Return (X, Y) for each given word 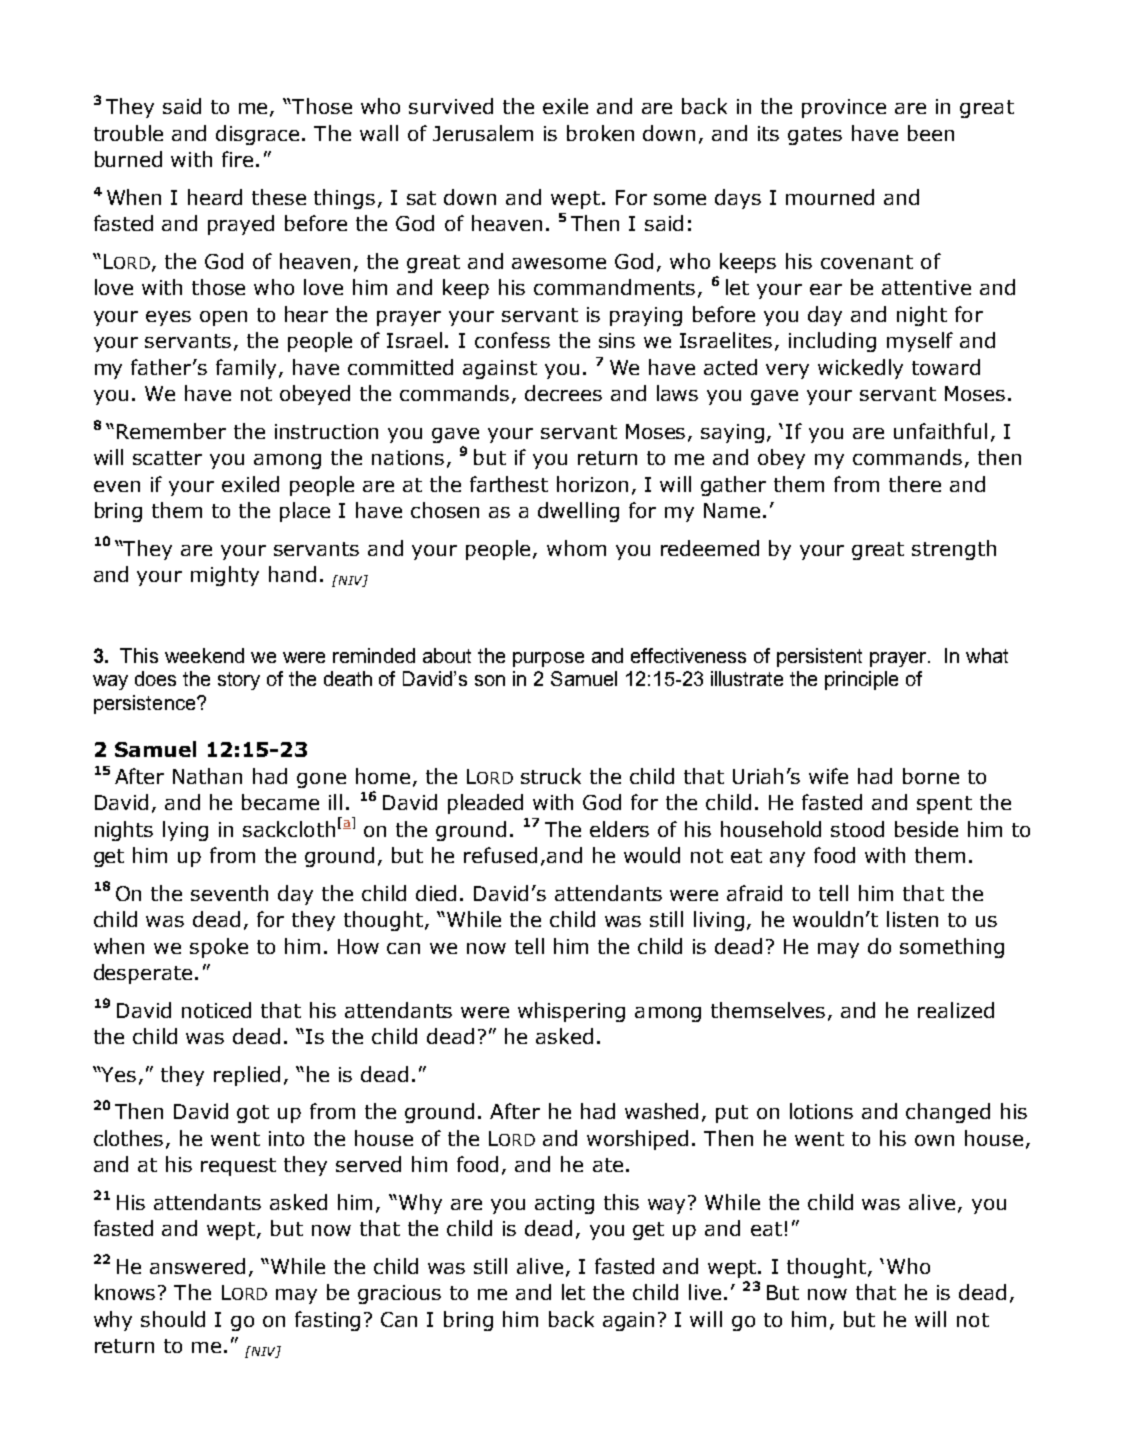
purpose (548, 659)
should (173, 1319)
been (931, 133)
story (239, 681)
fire (237, 159)
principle (861, 680)
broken (600, 133)
